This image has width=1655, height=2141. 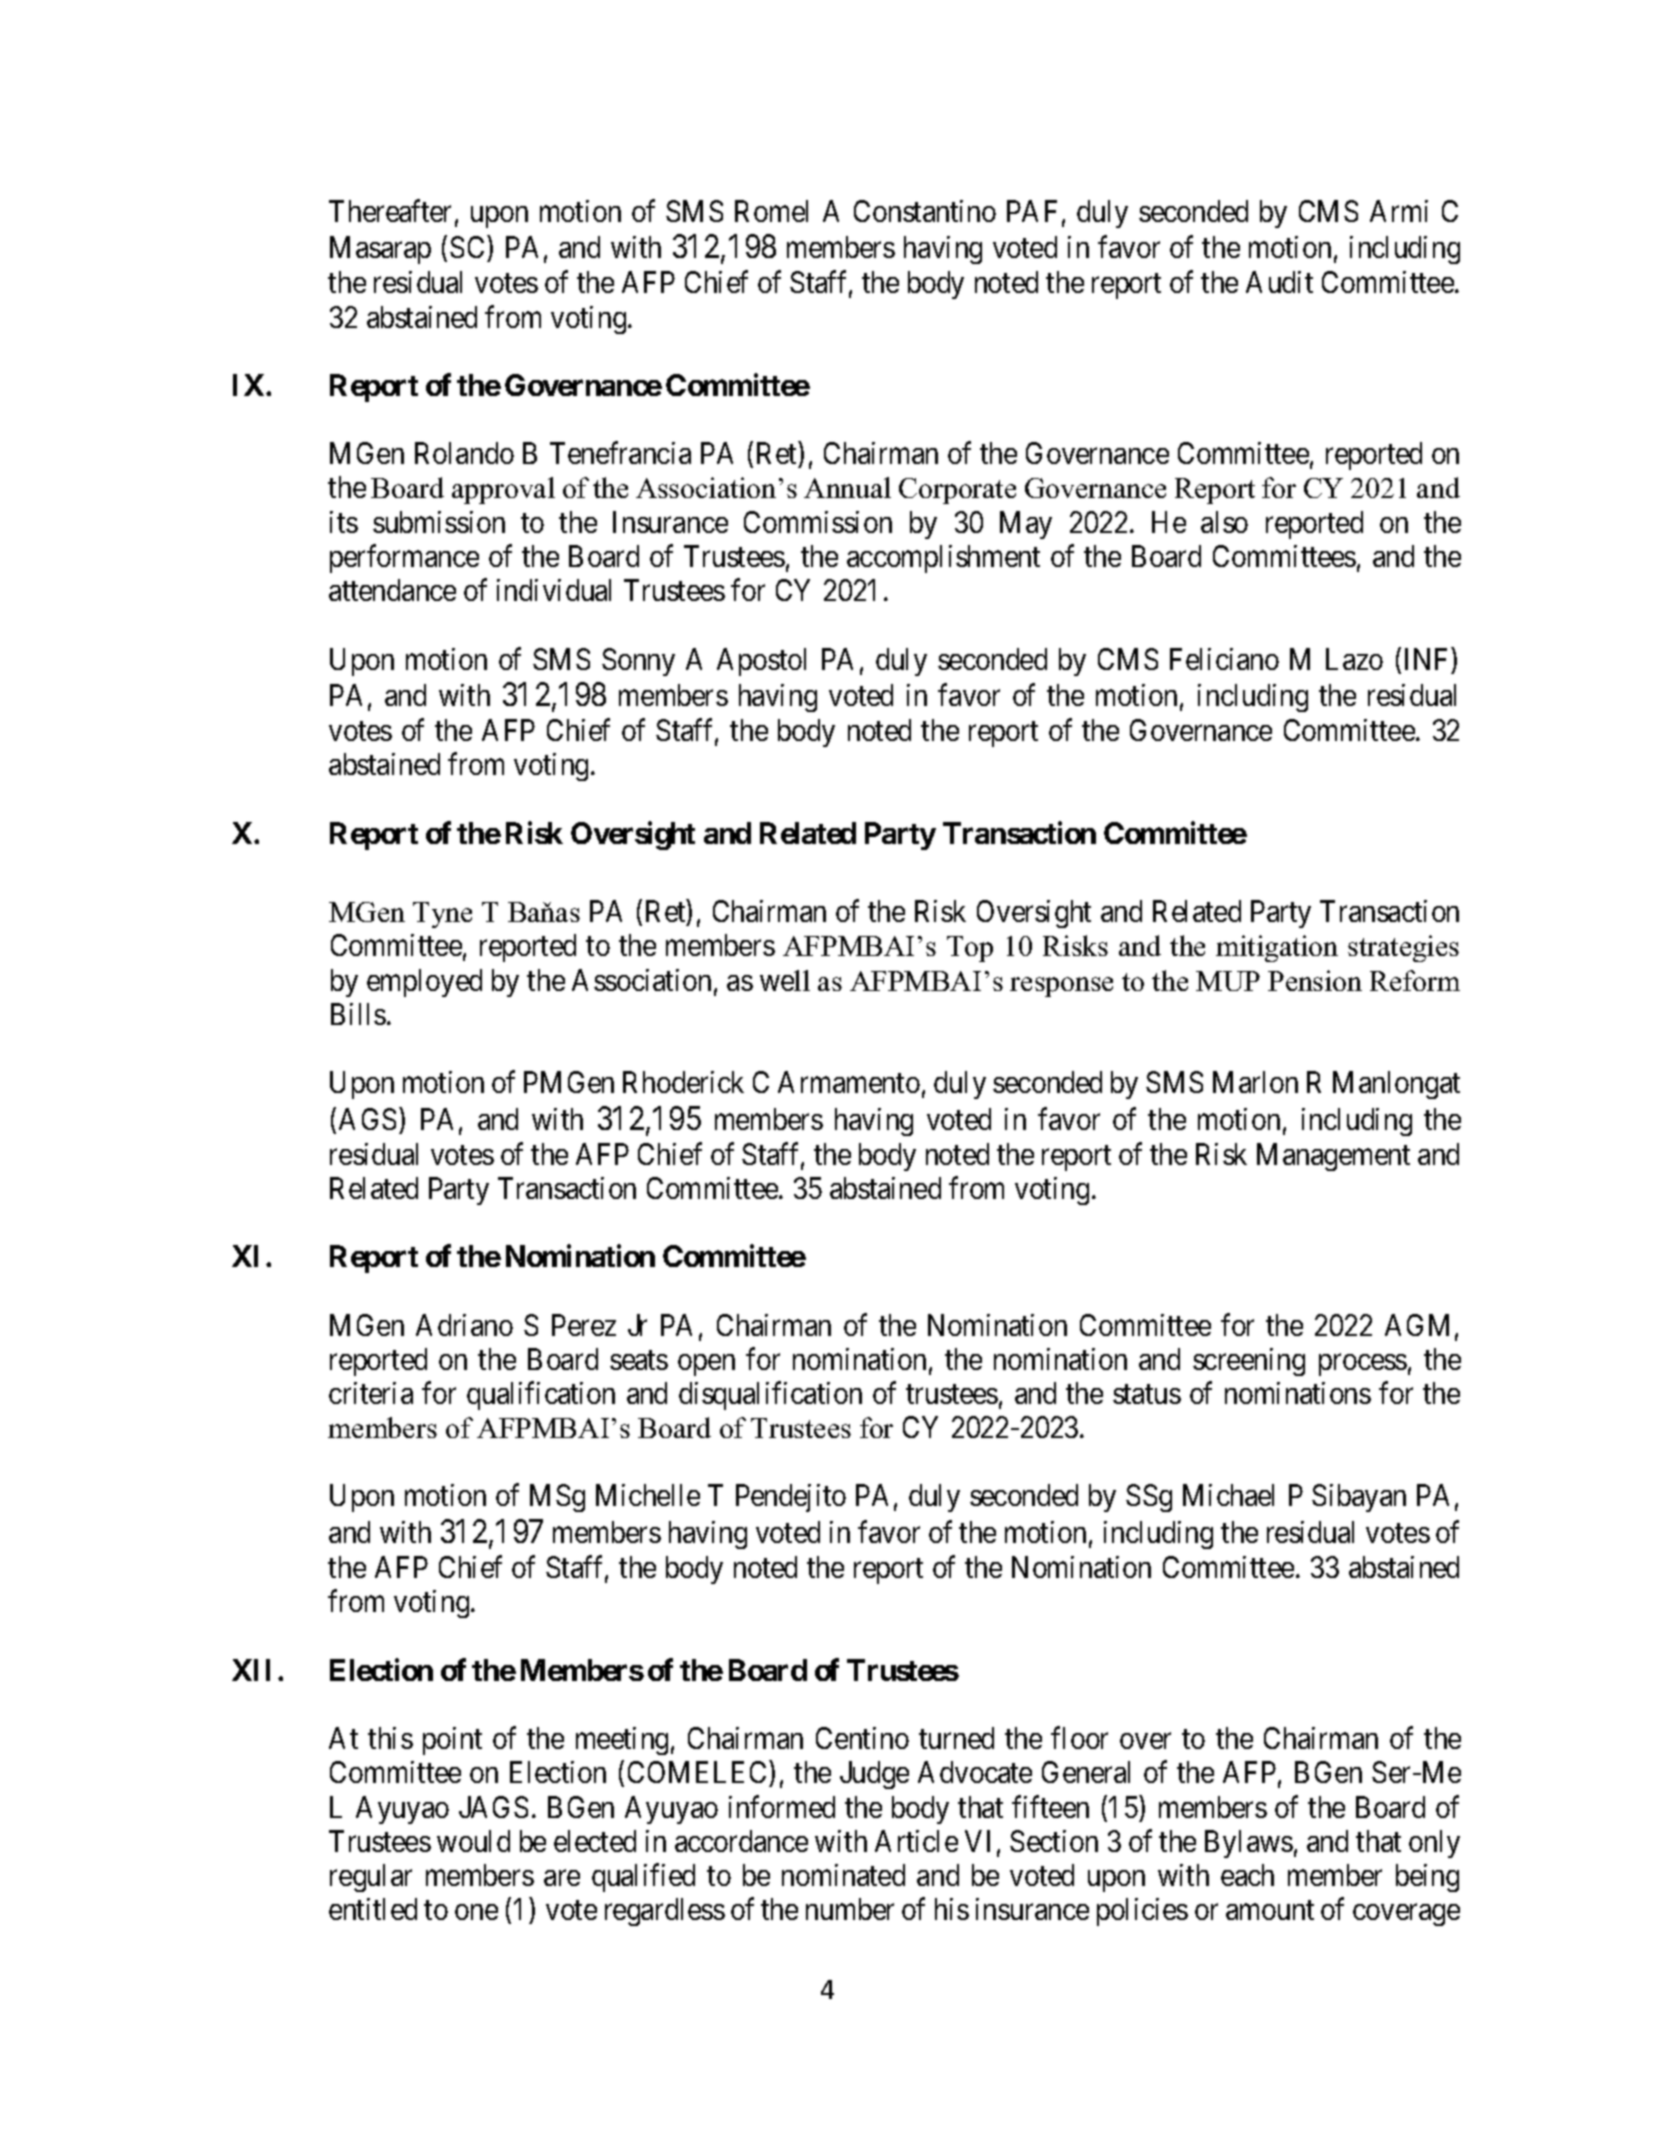 I want to click on nominated, so click(x=843, y=1875).
